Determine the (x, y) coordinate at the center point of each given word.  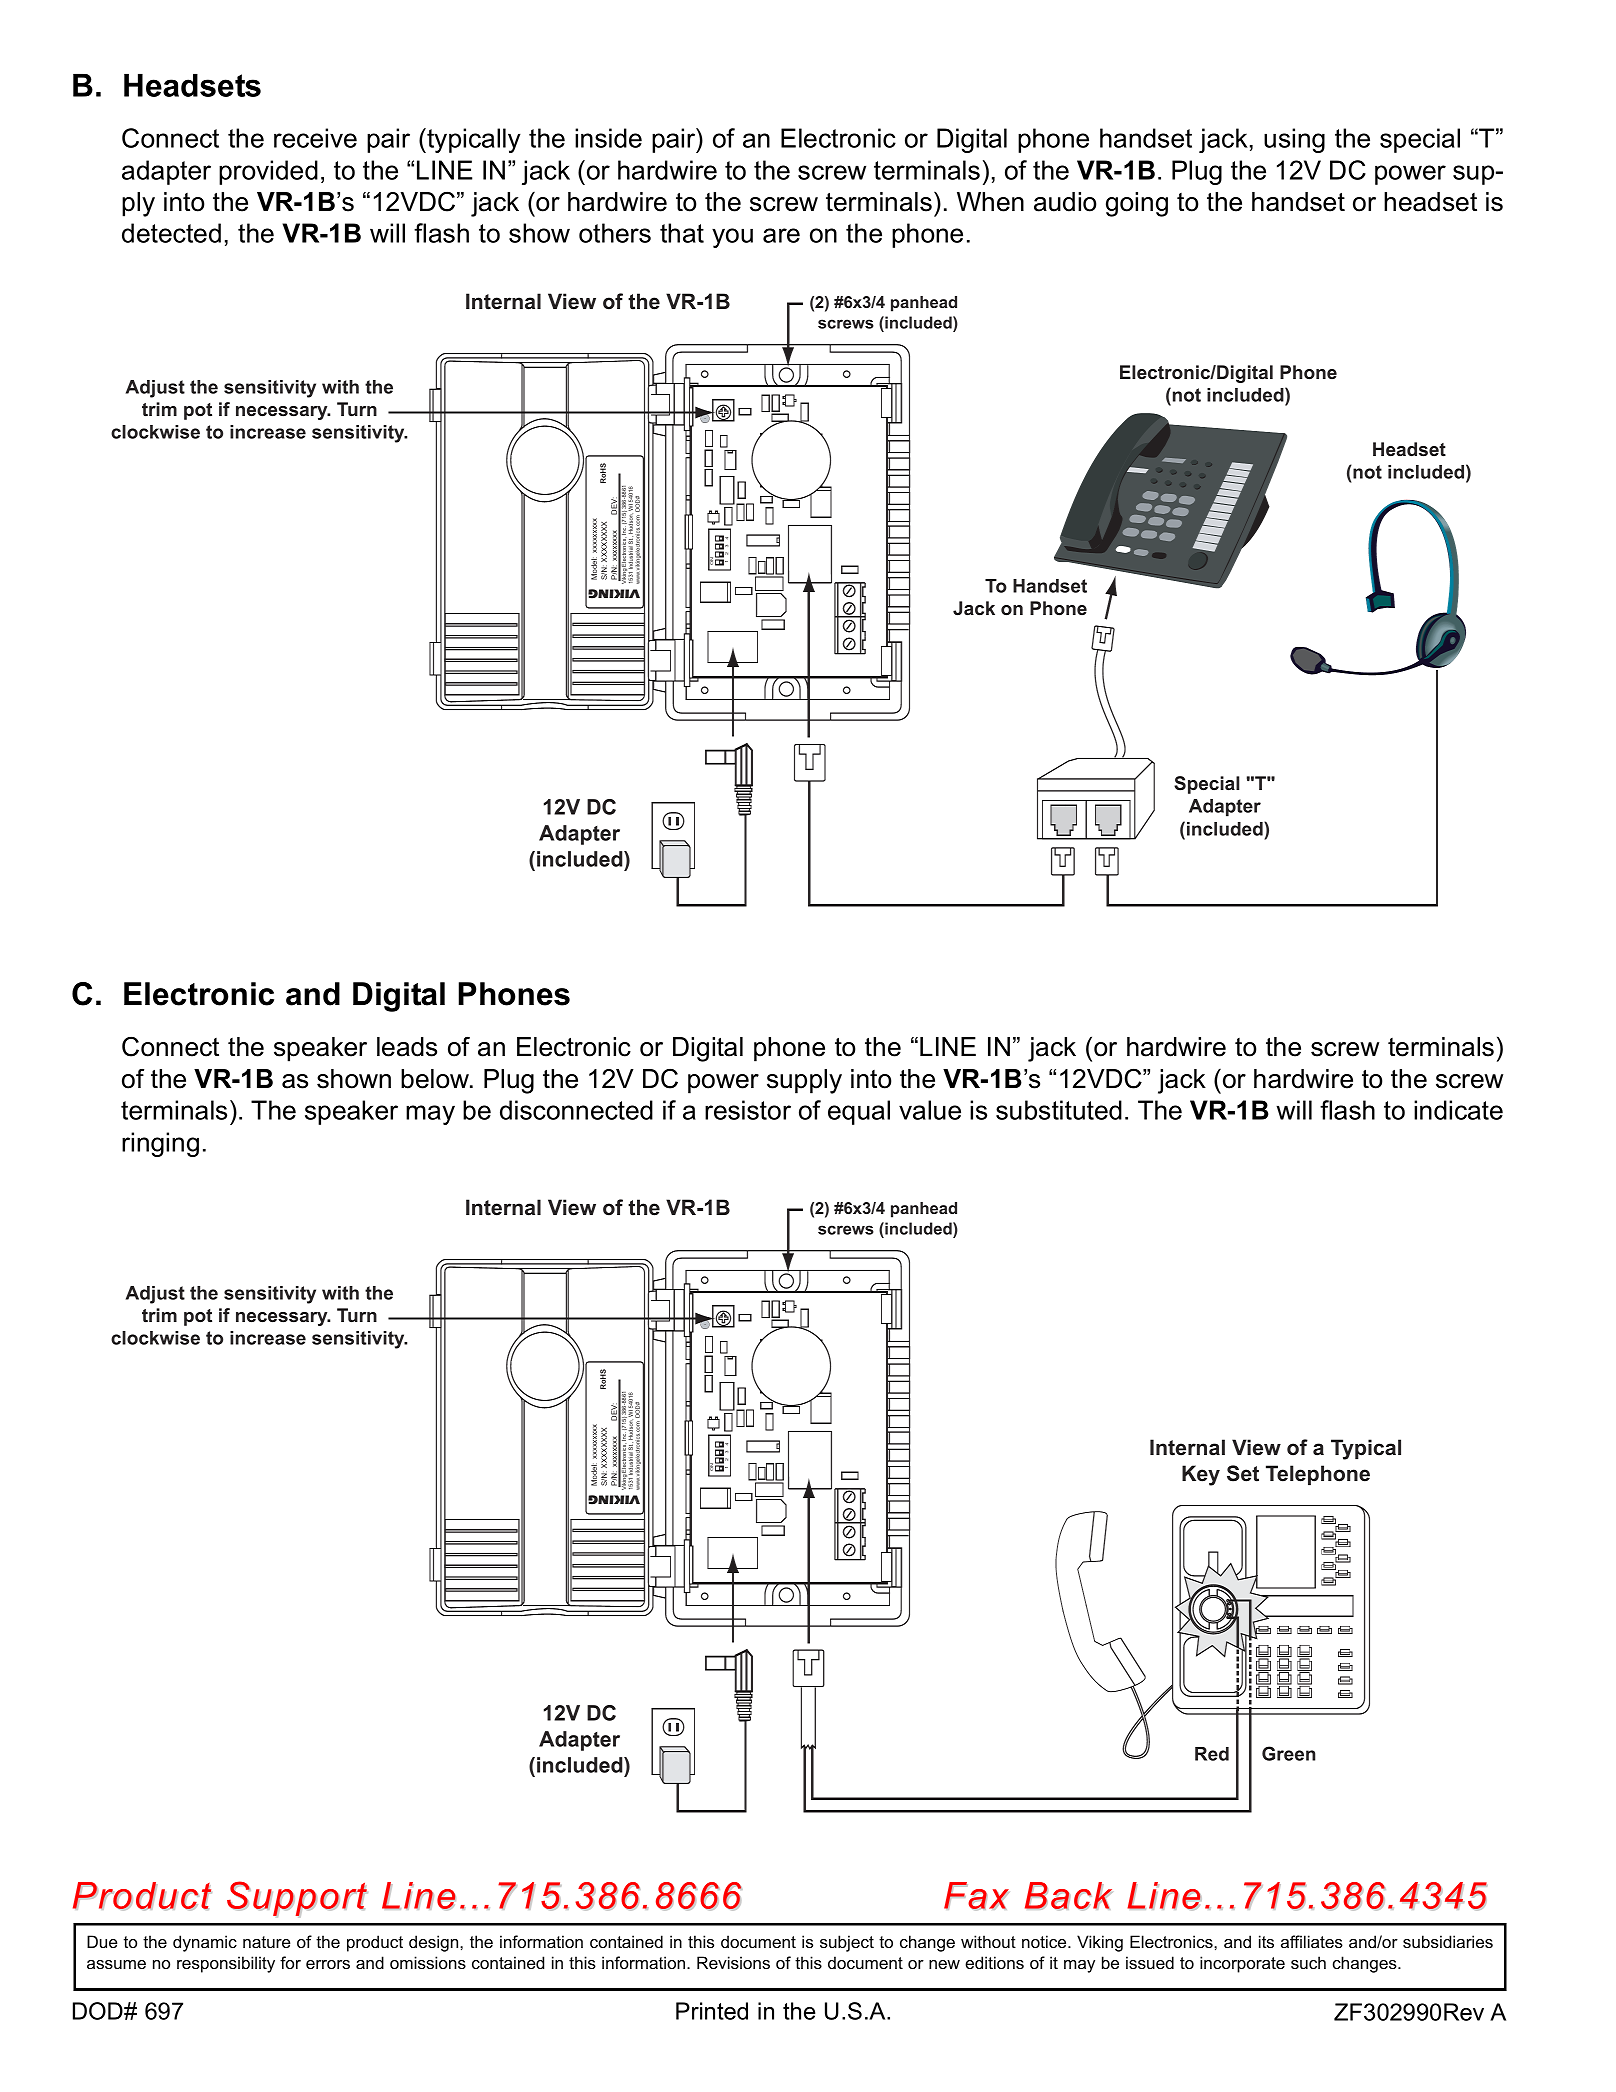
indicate (1458, 1110)
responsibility (226, 1964)
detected (171, 233)
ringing (160, 1144)
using (1294, 140)
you (732, 238)
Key (1201, 1475)
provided (268, 172)
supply (804, 1081)
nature (266, 1942)
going (1137, 204)
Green (1289, 1753)
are (781, 235)
